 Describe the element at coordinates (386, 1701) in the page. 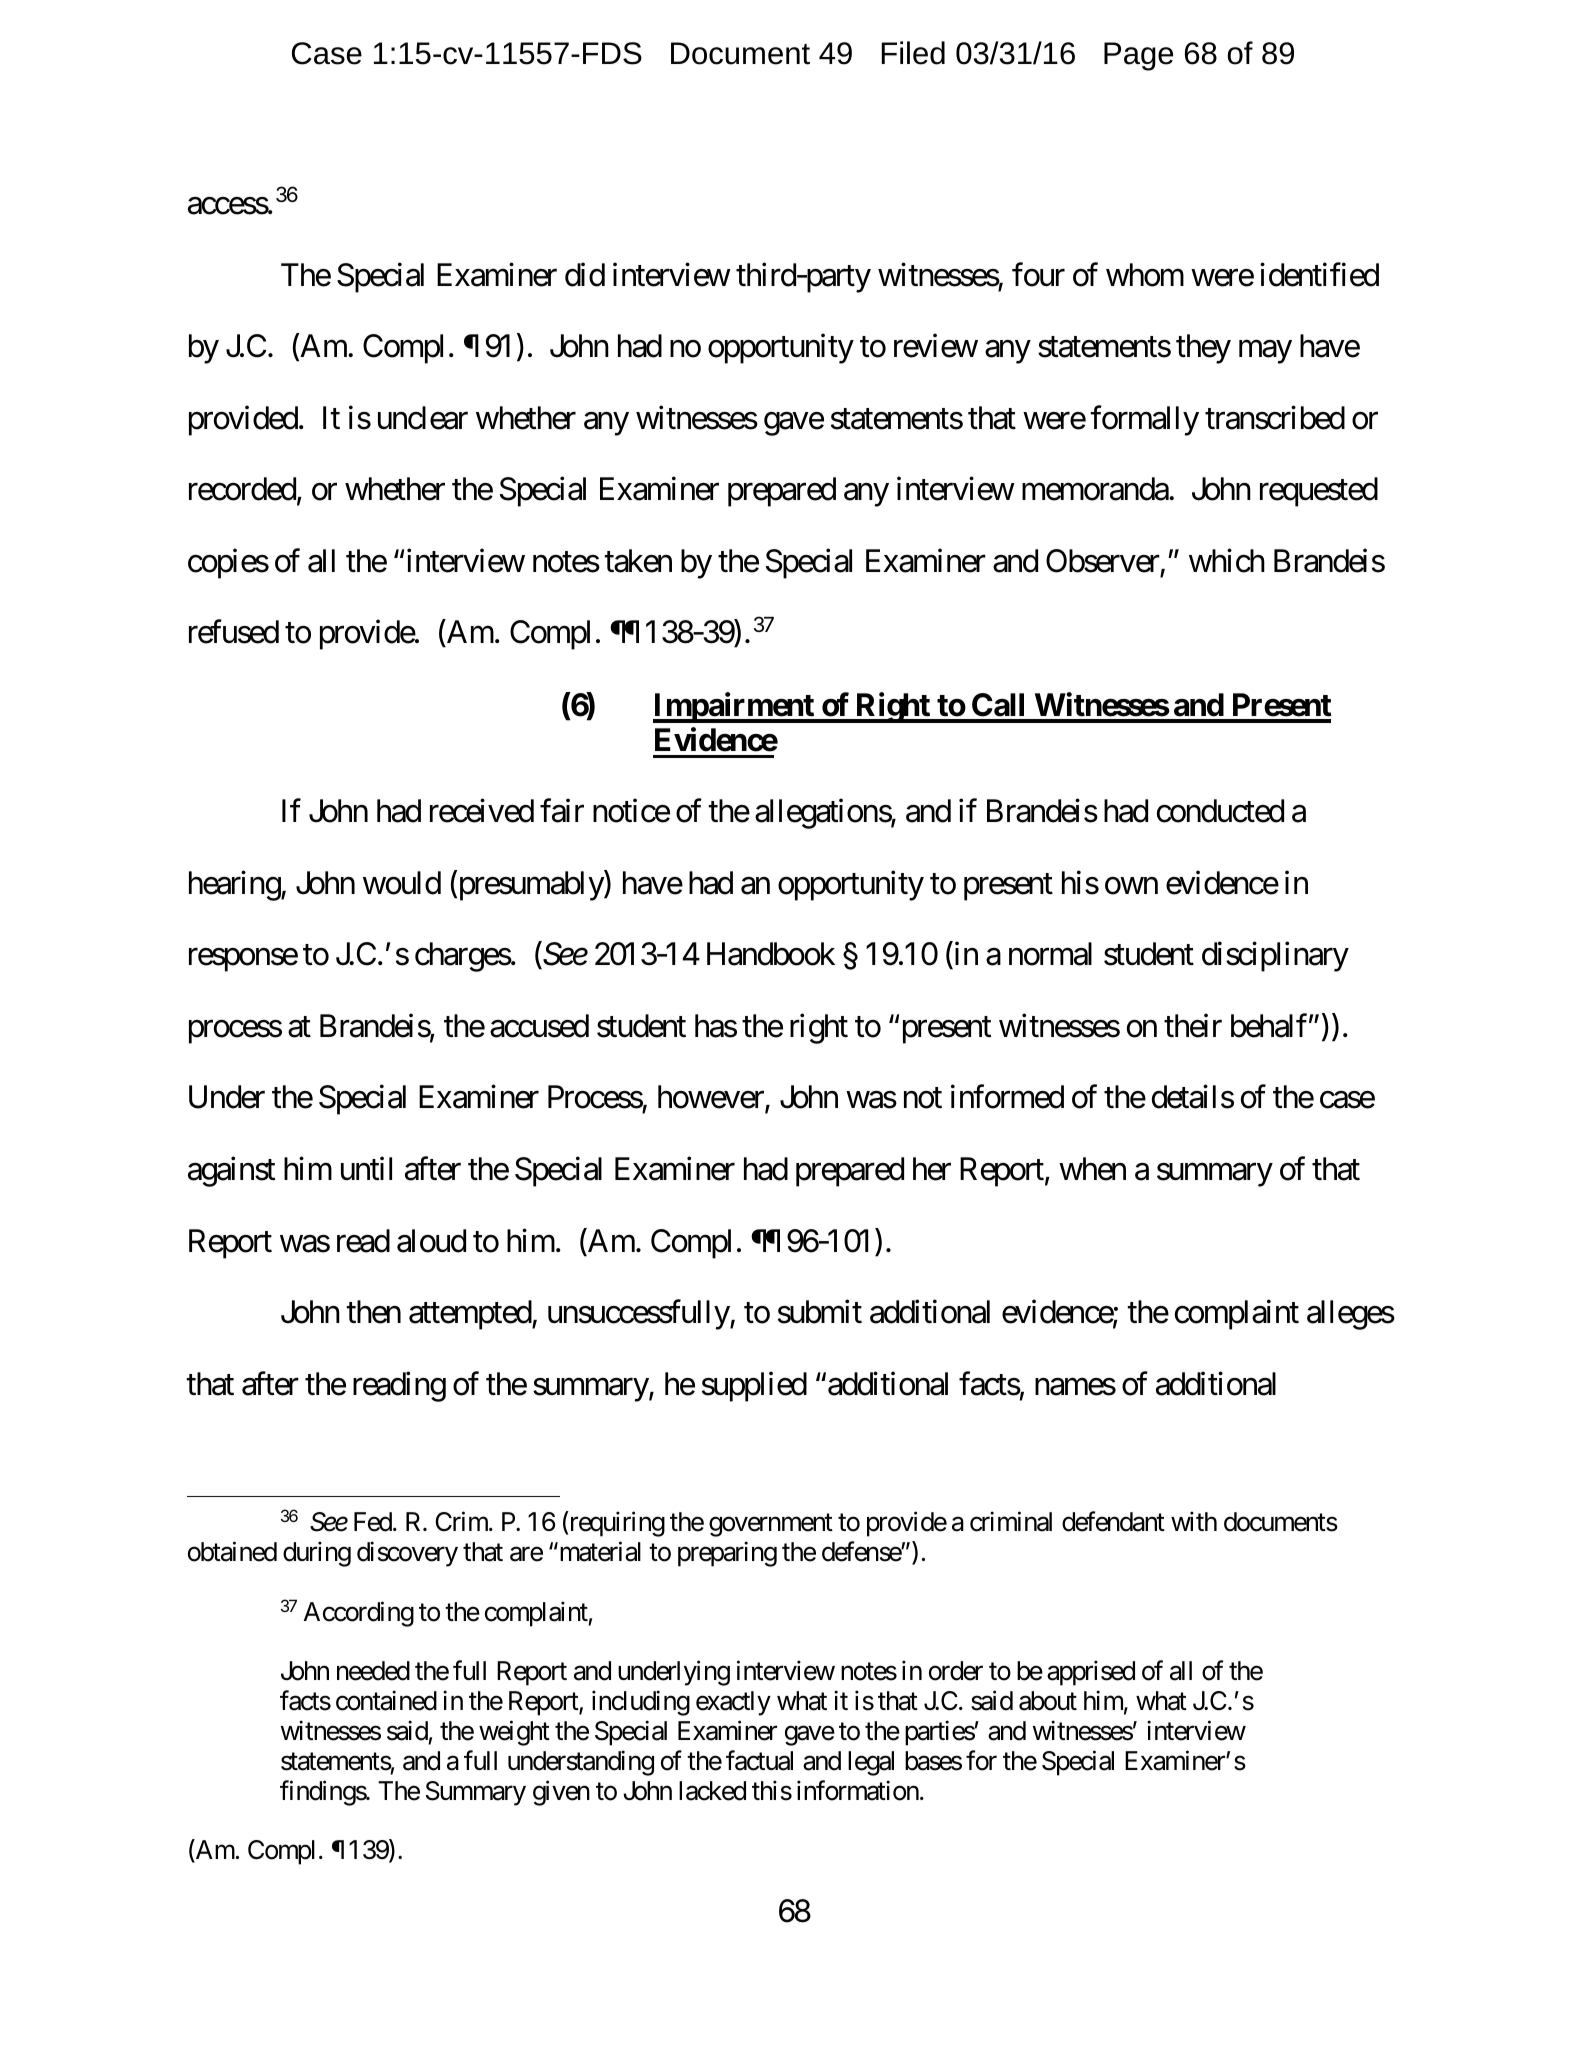

I see `contained` at that location.
